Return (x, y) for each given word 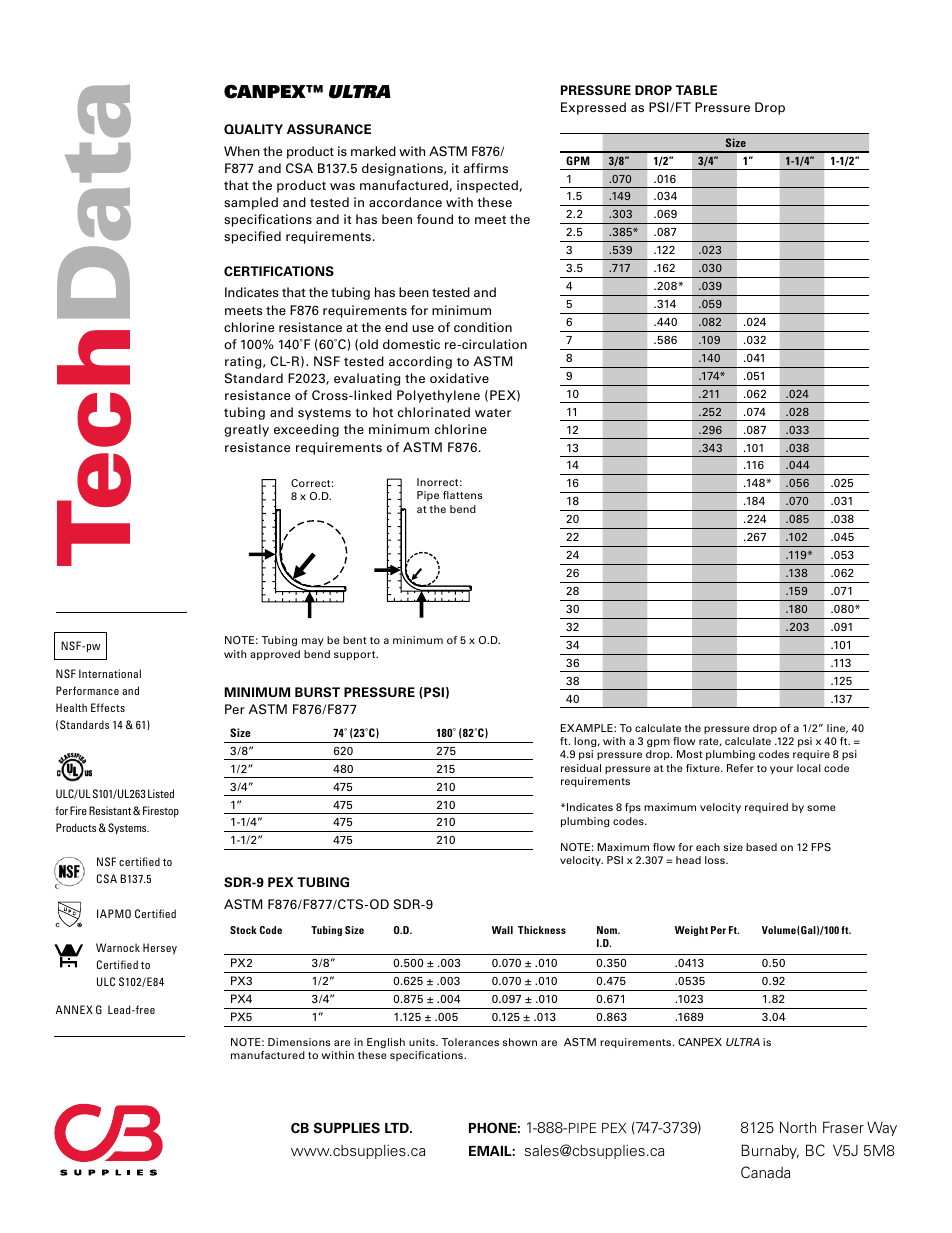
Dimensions (299, 1042)
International (110, 673)
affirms (485, 168)
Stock (243, 930)
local (809, 768)
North (798, 1127)
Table (696, 90)
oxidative (459, 378)
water (493, 412)
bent (355, 640)
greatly (246, 430)
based (761, 847)
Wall (502, 930)
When (242, 151)
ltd (398, 1128)
